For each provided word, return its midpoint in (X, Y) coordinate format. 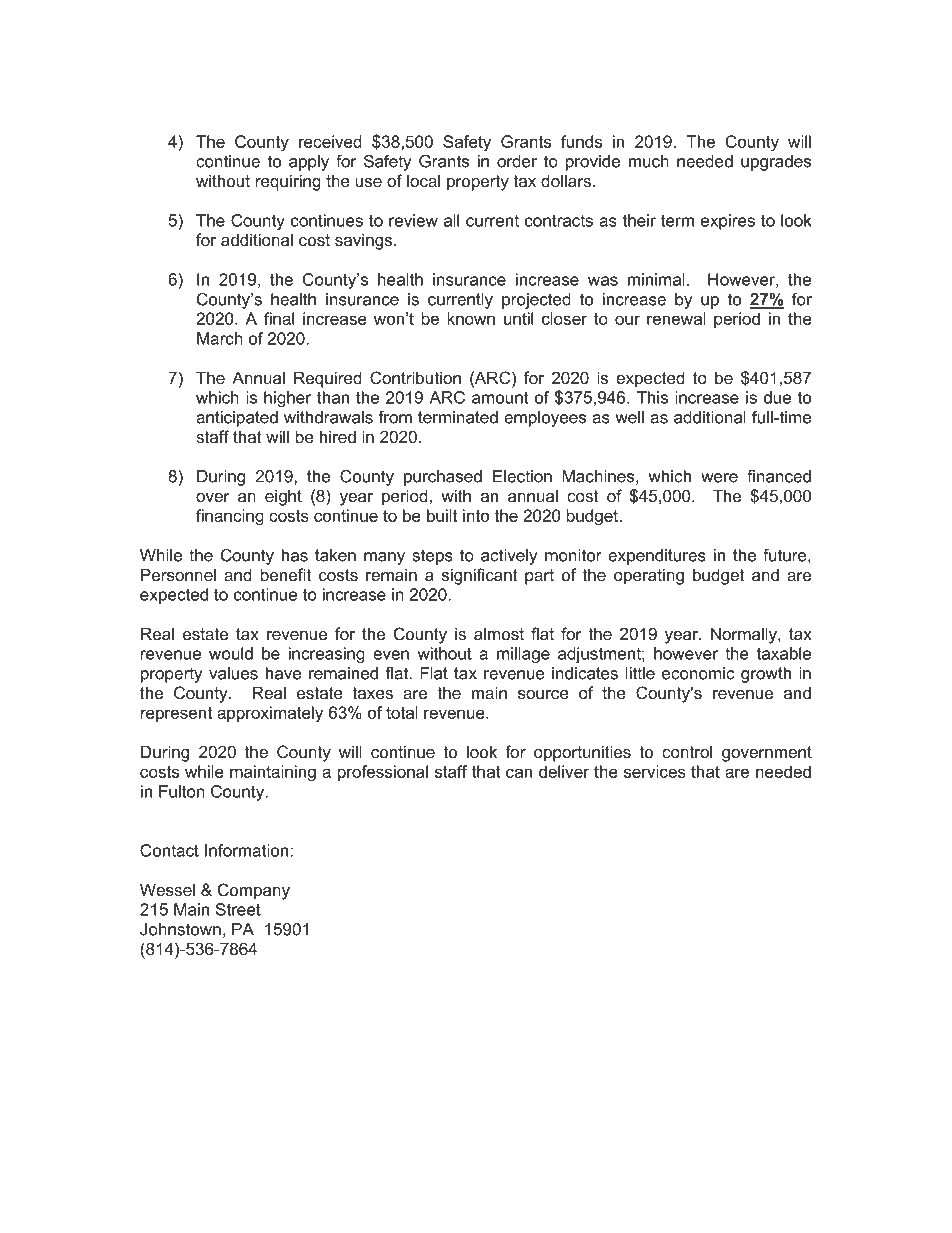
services (655, 771)
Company (254, 891)
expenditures (657, 557)
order (517, 161)
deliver (564, 771)
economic (698, 673)
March (220, 338)
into (476, 515)
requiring (288, 182)
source (543, 694)
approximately (270, 714)
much (649, 161)
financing (230, 517)
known (471, 318)
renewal (676, 318)
